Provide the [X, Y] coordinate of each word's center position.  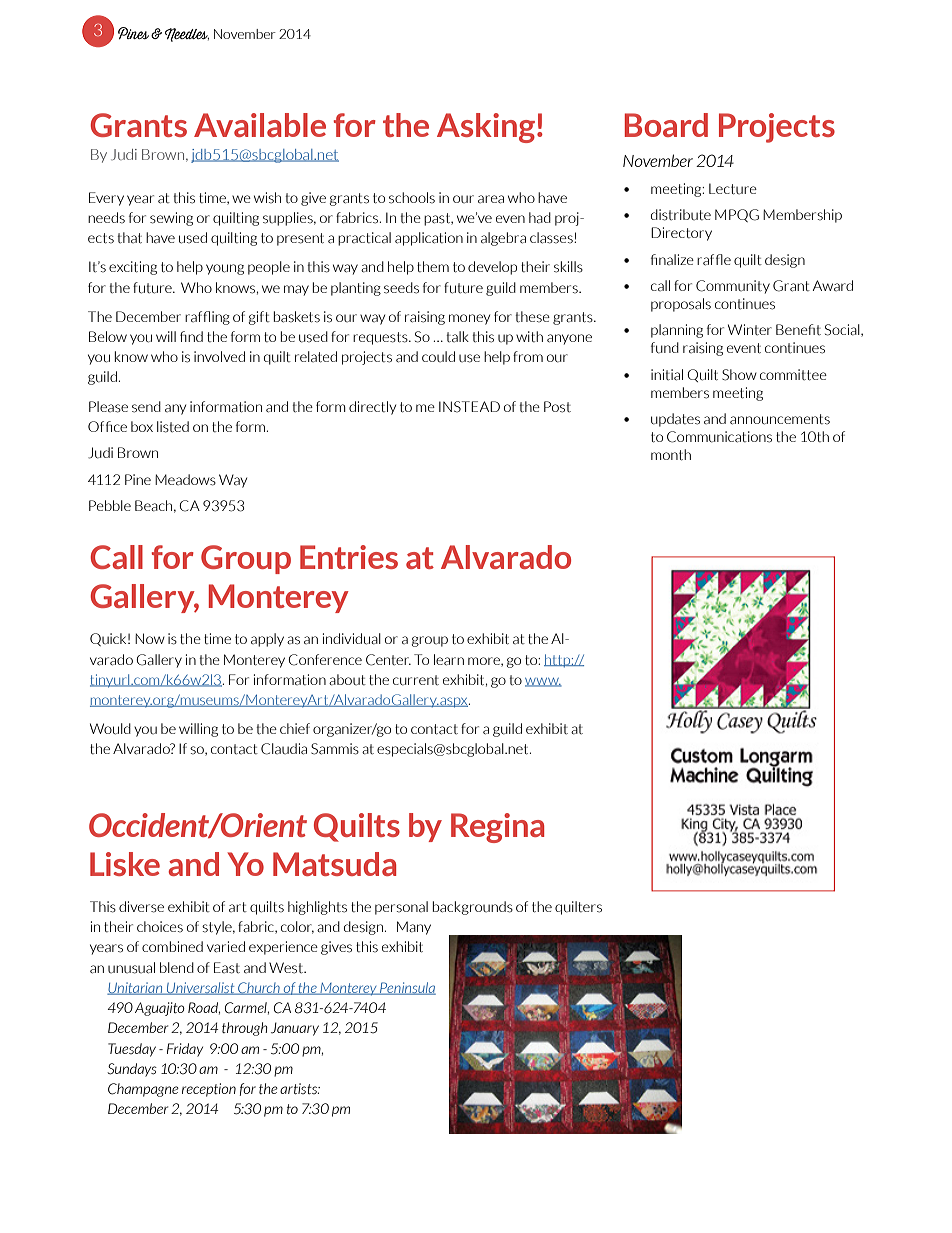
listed [173, 427]
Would [110, 729]
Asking [486, 128]
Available [260, 125]
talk [457, 336]
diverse [141, 907]
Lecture [733, 189]
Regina [497, 828]
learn [449, 660]
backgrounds [473, 908]
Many [414, 928]
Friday [185, 1050]
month [671, 455]
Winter [750, 329]
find [191, 336]
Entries [349, 557]
